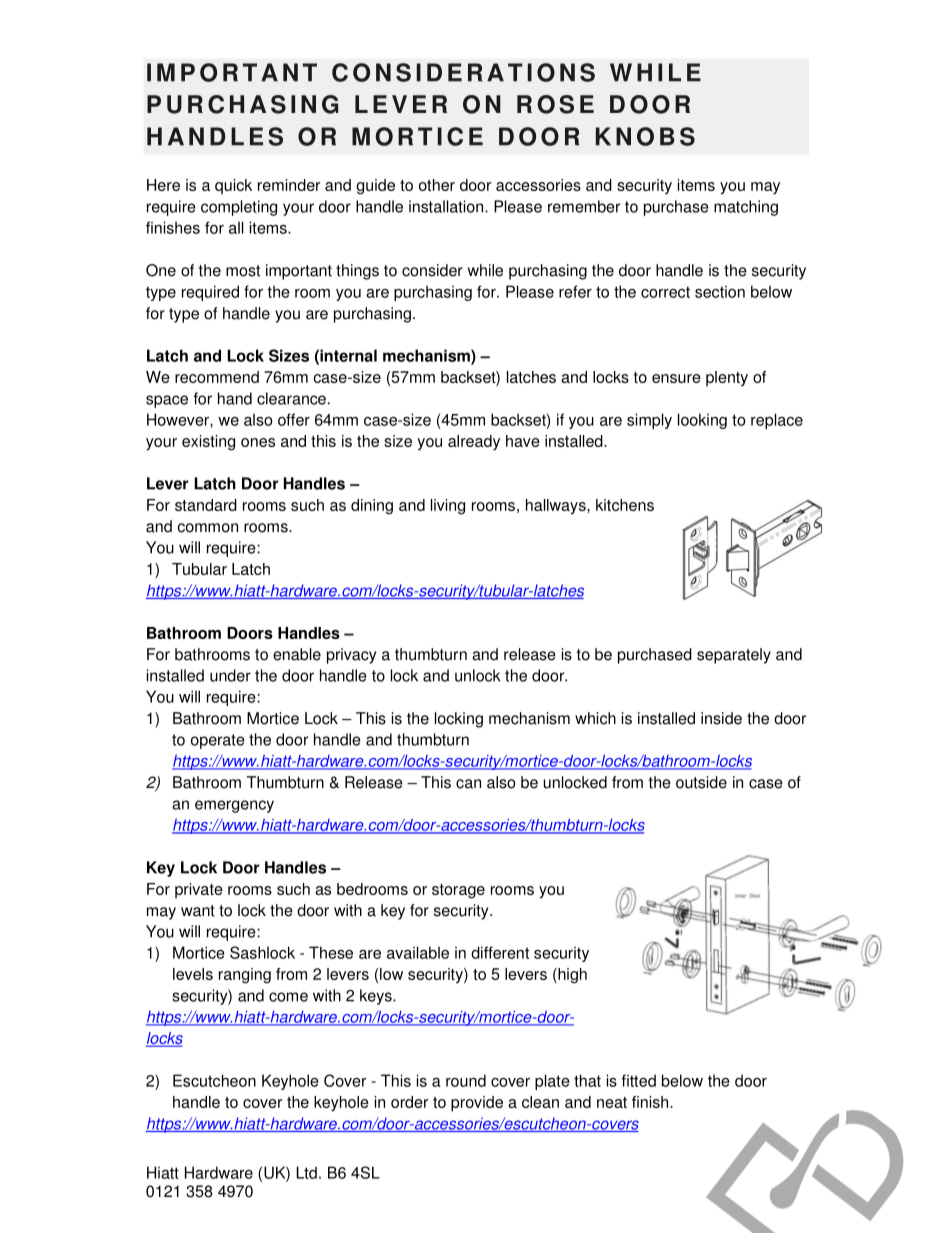 Image resolution: width=952 pixels, height=1233 pixels. I want to click on provide, so click(477, 1104).
